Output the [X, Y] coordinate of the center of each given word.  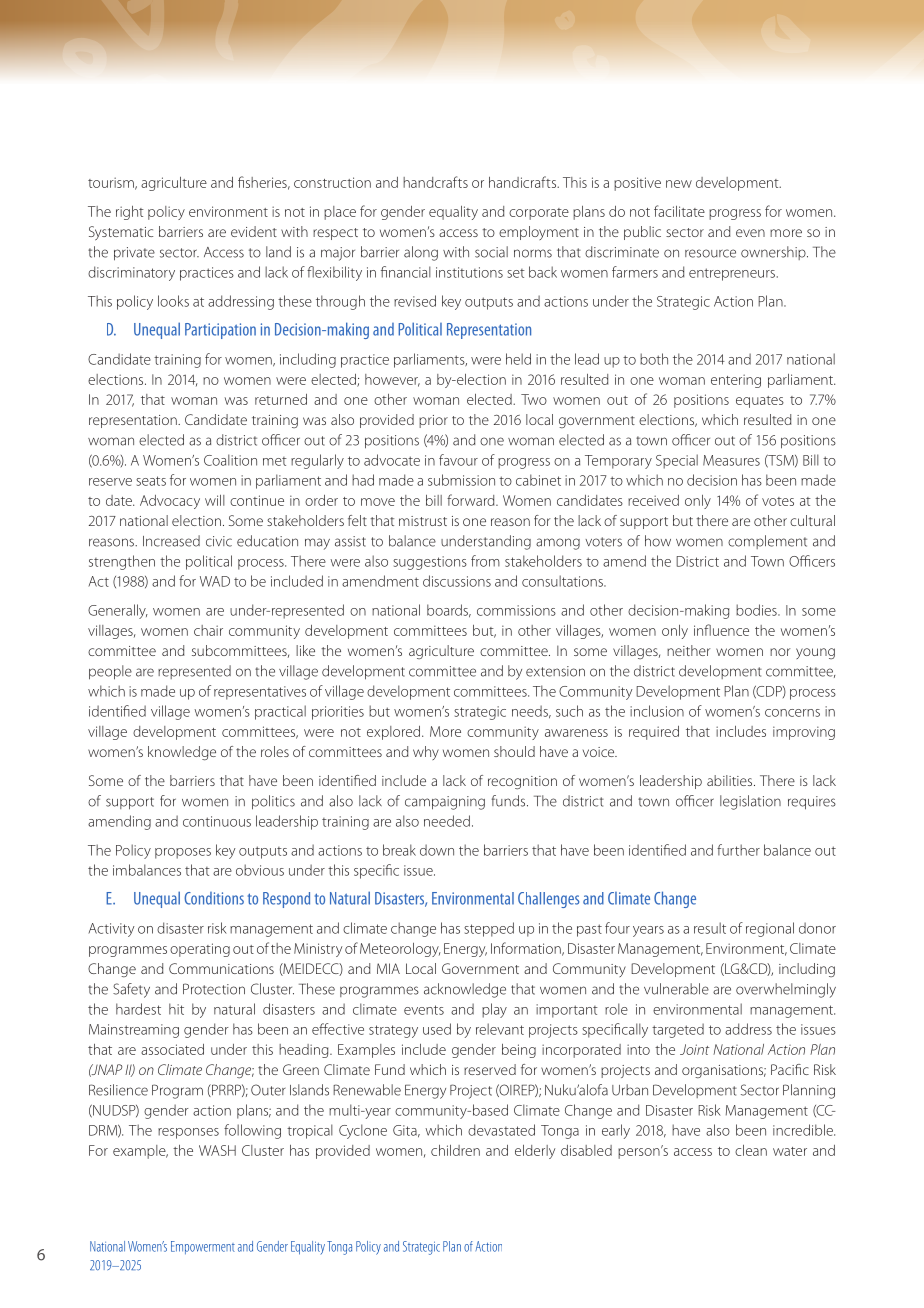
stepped [489, 929]
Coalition [230, 460]
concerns [792, 713]
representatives [260, 693]
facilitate [679, 211]
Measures [731, 460]
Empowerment [203, 1247]
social [491, 252]
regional [770, 929]
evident [254, 231]
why [426, 753]
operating [200, 950]
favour [458, 460]
